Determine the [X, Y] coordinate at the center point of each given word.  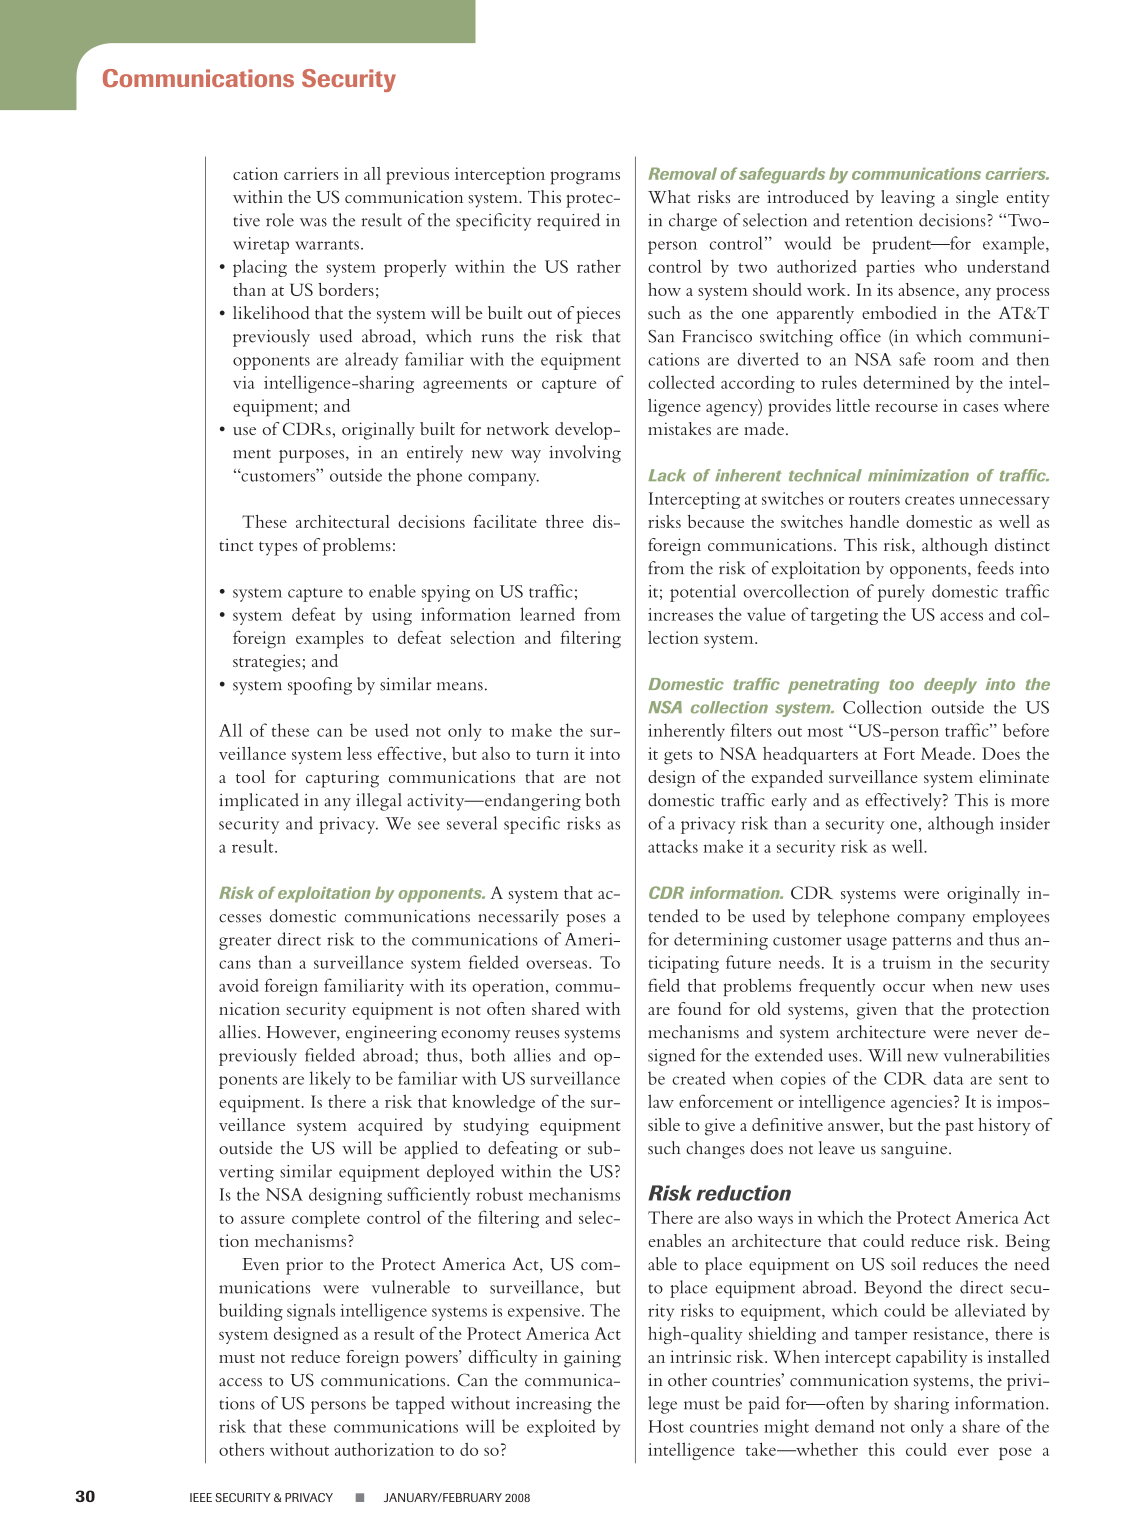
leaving [908, 199]
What [669, 197]
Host [666, 1426]
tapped [420, 1405]
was [313, 222]
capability [932, 1359]
